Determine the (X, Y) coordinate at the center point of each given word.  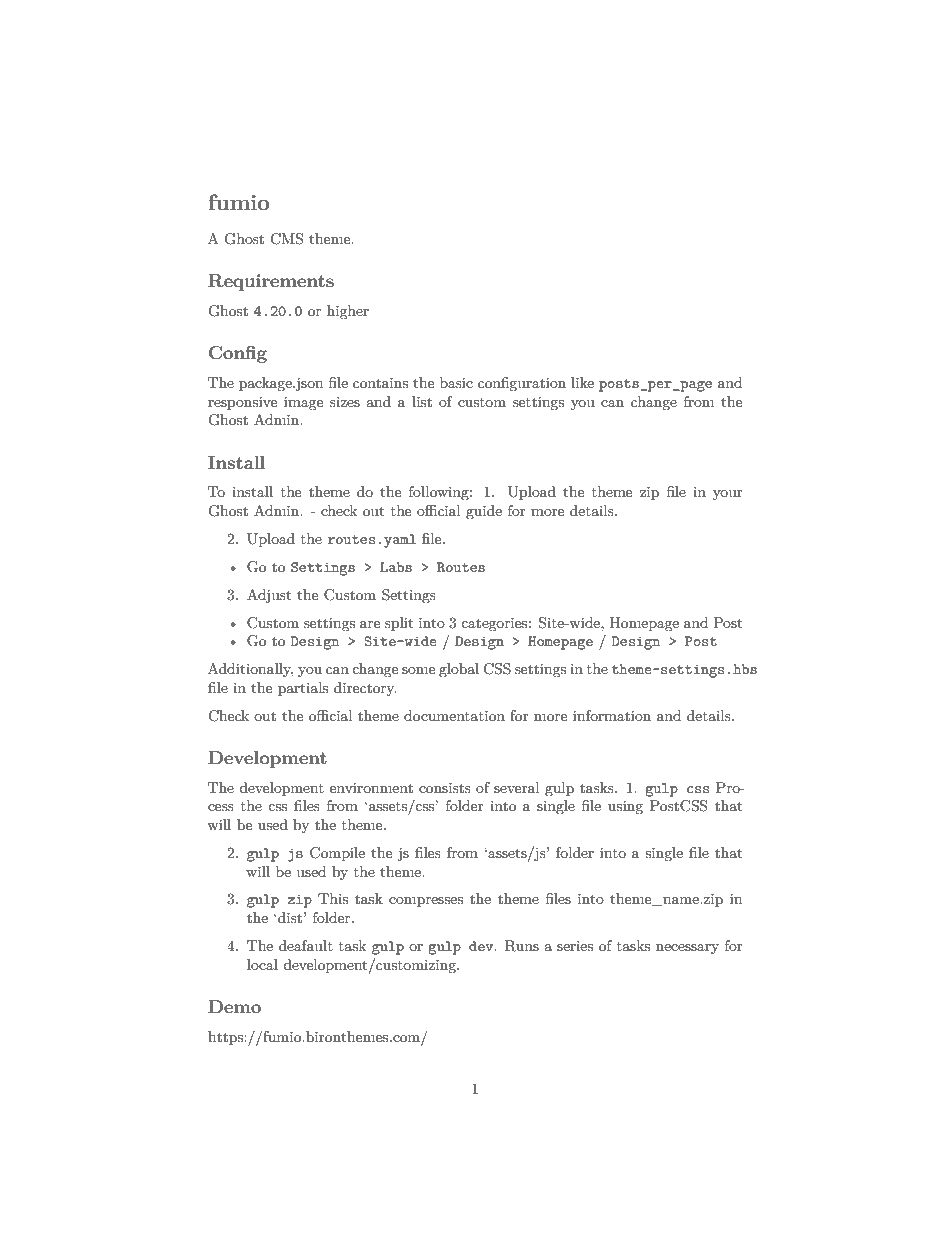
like (582, 382)
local (262, 964)
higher (348, 312)
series (575, 946)
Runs (522, 946)
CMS (286, 239)
